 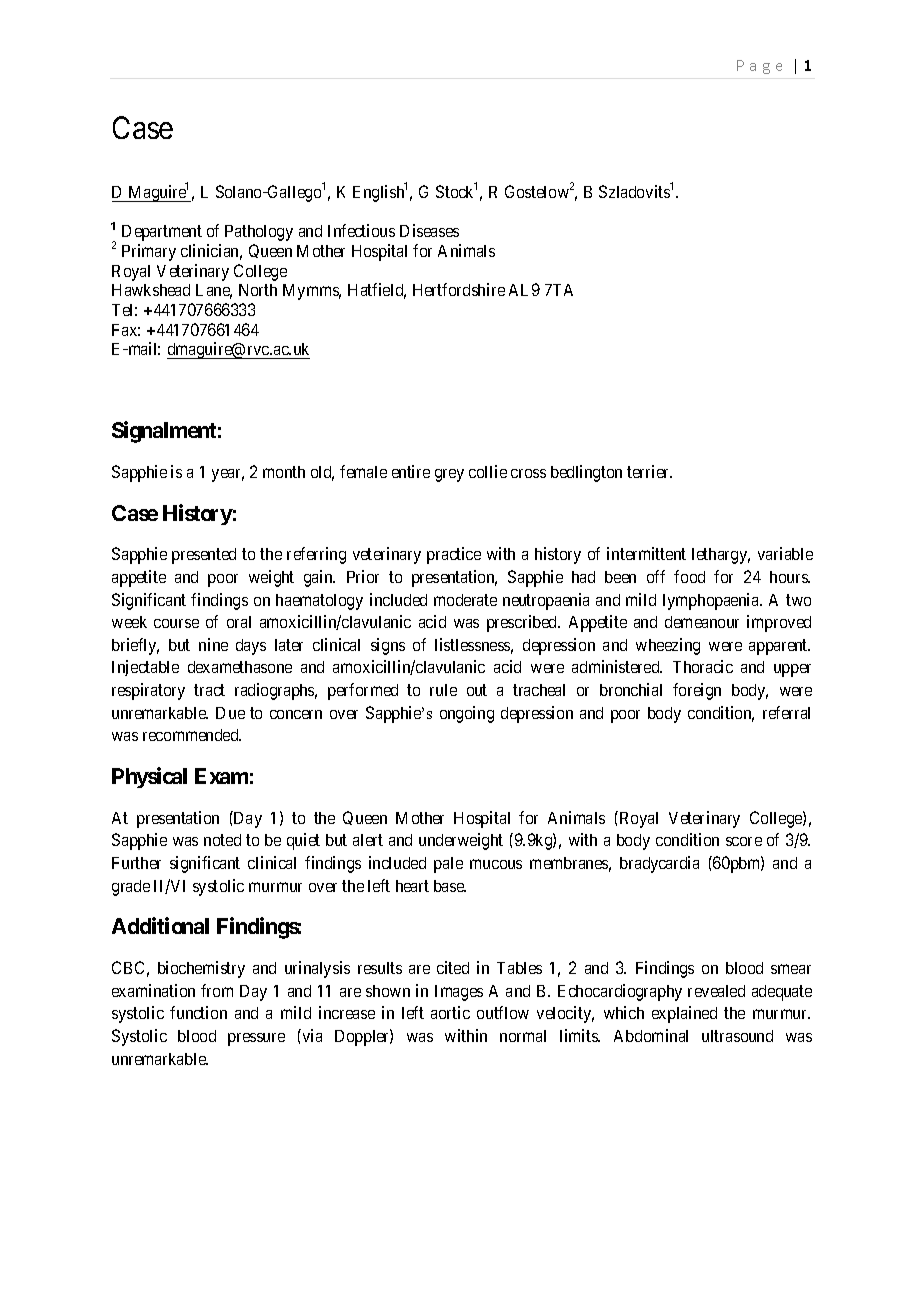 I want to click on Hertfordshire, so click(x=459, y=289).
